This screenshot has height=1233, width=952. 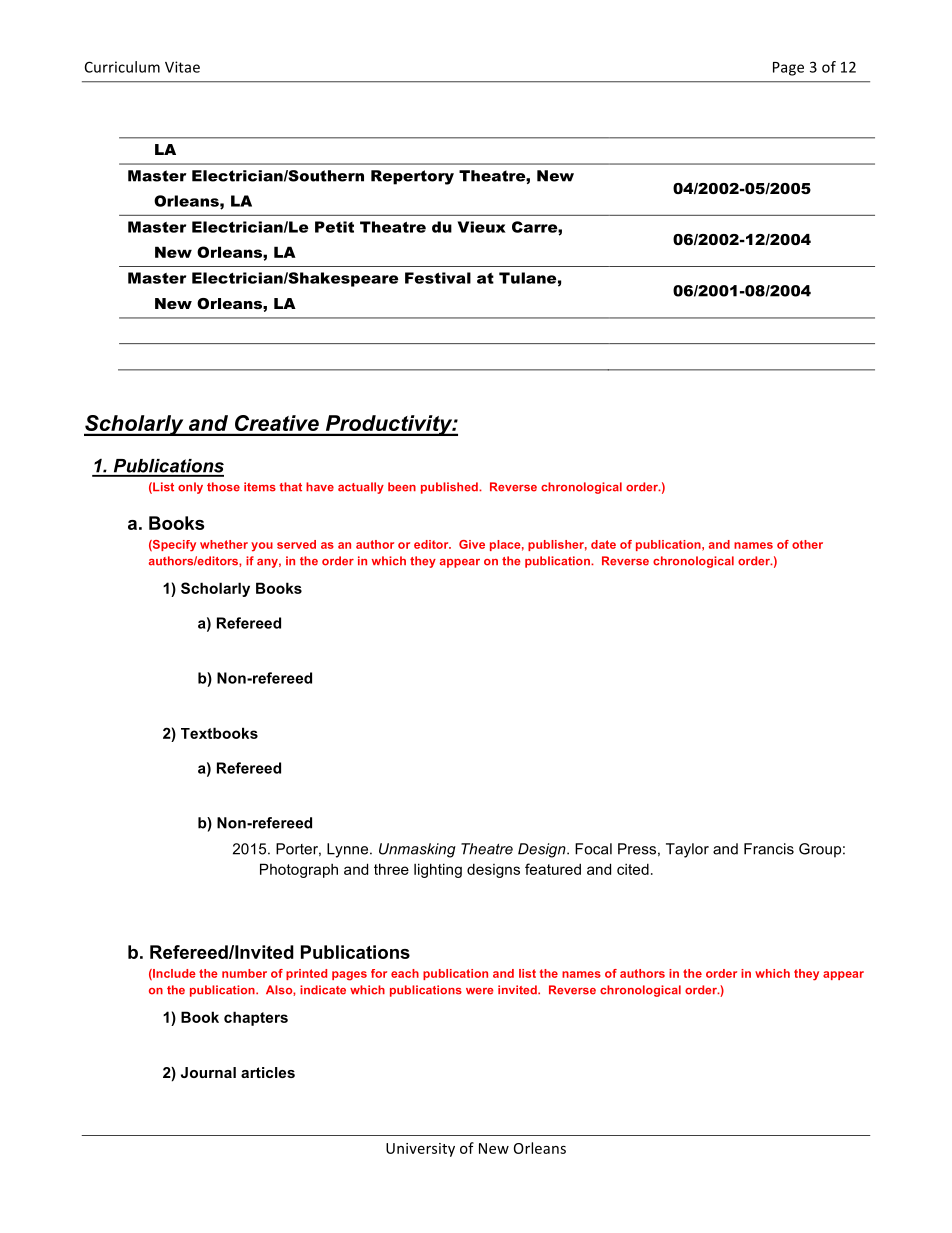 I want to click on Vieux, so click(x=482, y=227).
